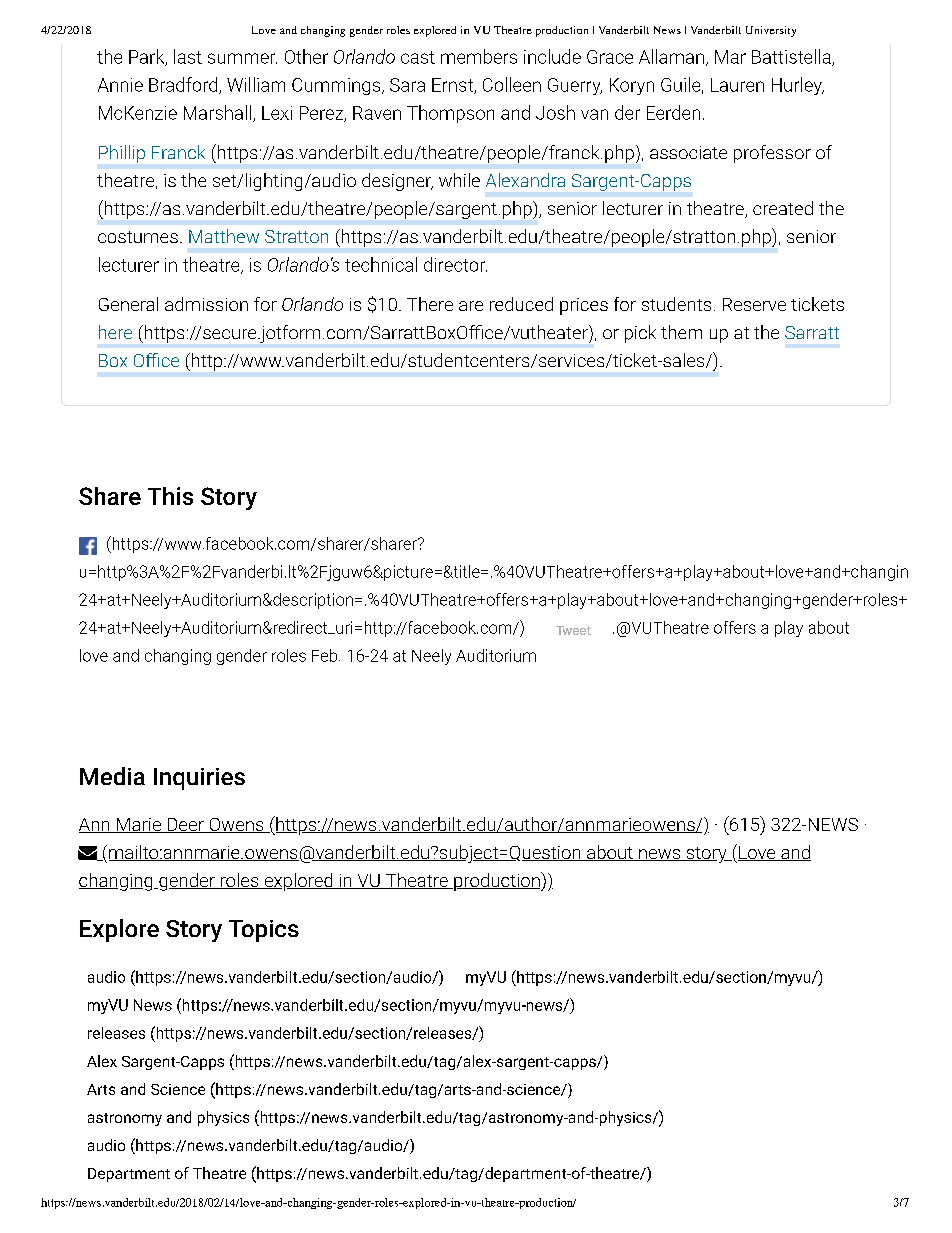 The height and width of the document is (1233, 952). I want to click on This, so click(170, 496).
